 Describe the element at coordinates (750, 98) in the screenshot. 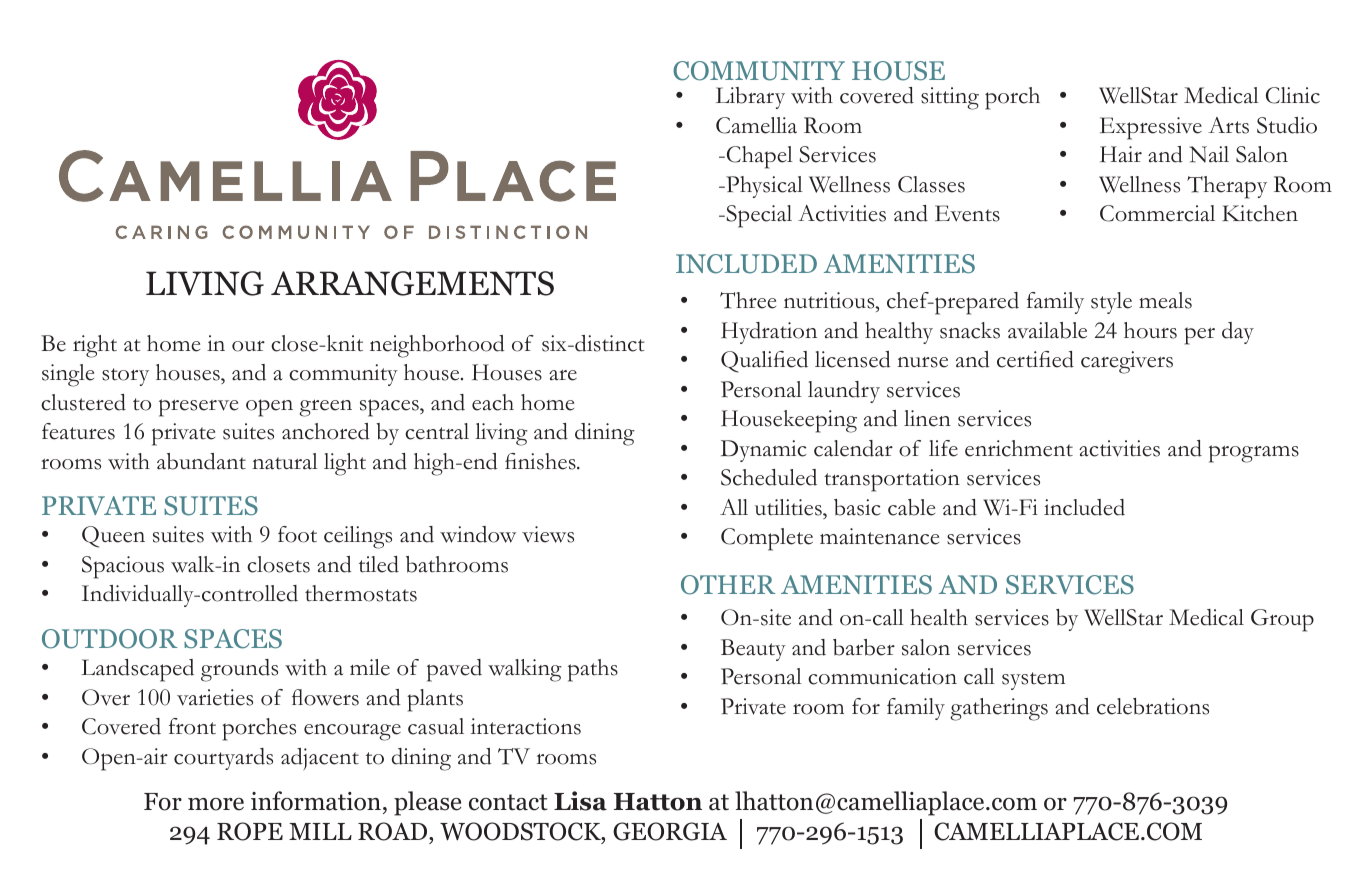

I see `Library` at that location.
